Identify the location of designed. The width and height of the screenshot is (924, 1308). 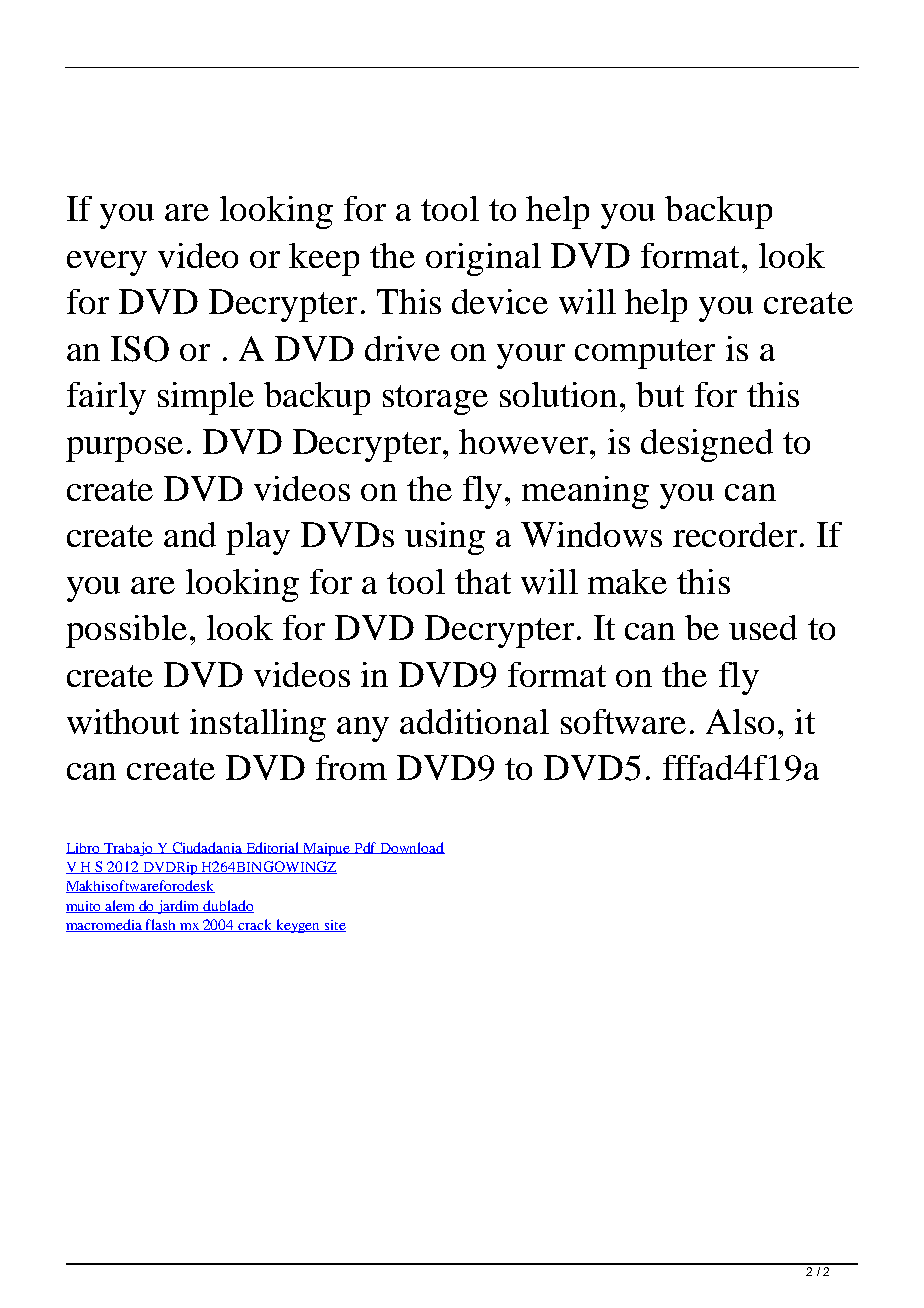
(707, 445).
